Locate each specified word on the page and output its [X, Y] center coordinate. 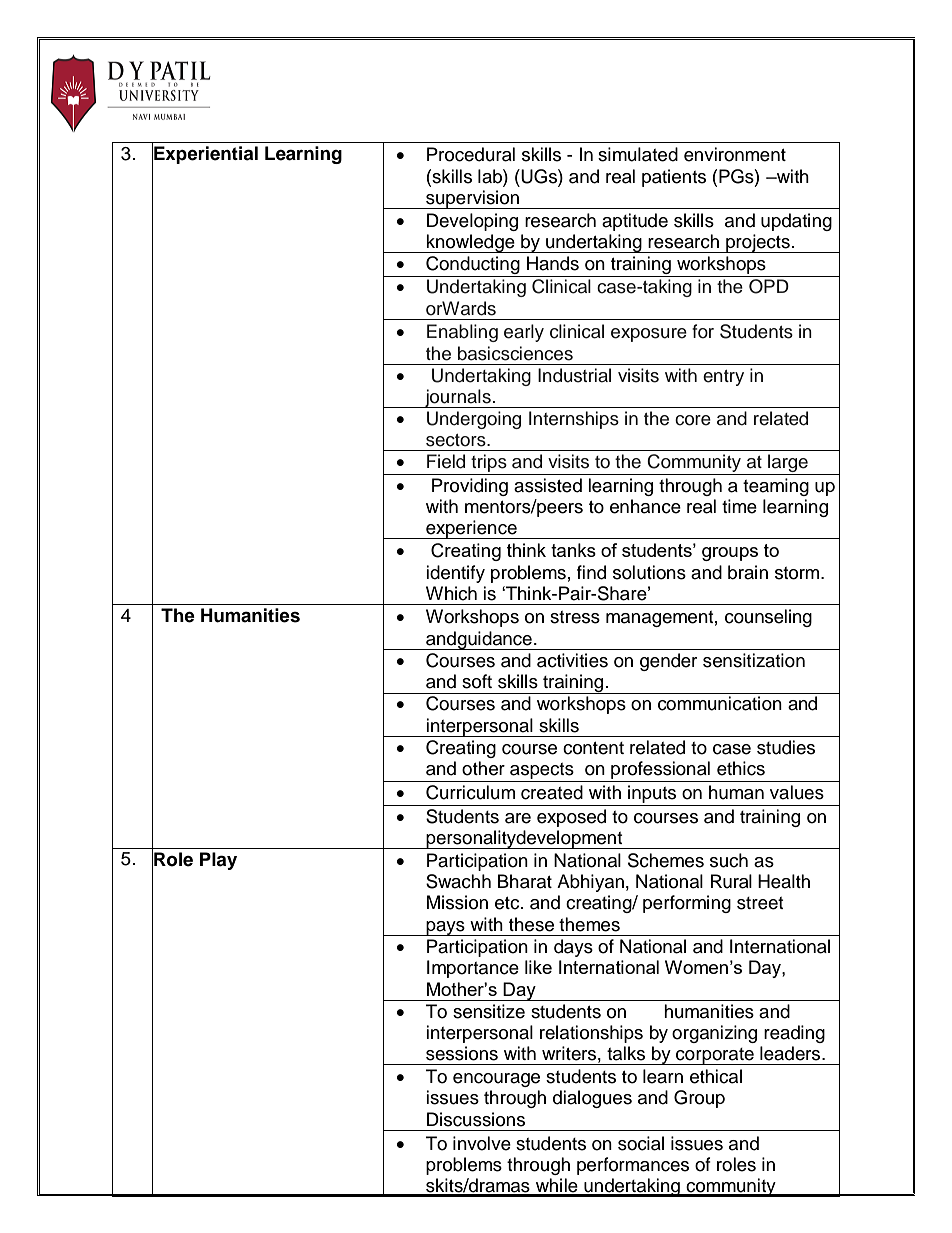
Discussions [476, 1119]
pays [445, 928]
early [524, 333]
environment [735, 154]
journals [458, 398]
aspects [542, 771]
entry [723, 378]
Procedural [471, 154]
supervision [473, 199]
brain [748, 572]
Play [218, 861]
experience [471, 529]
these [531, 924]
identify [455, 574]
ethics [741, 768]
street [760, 903]
